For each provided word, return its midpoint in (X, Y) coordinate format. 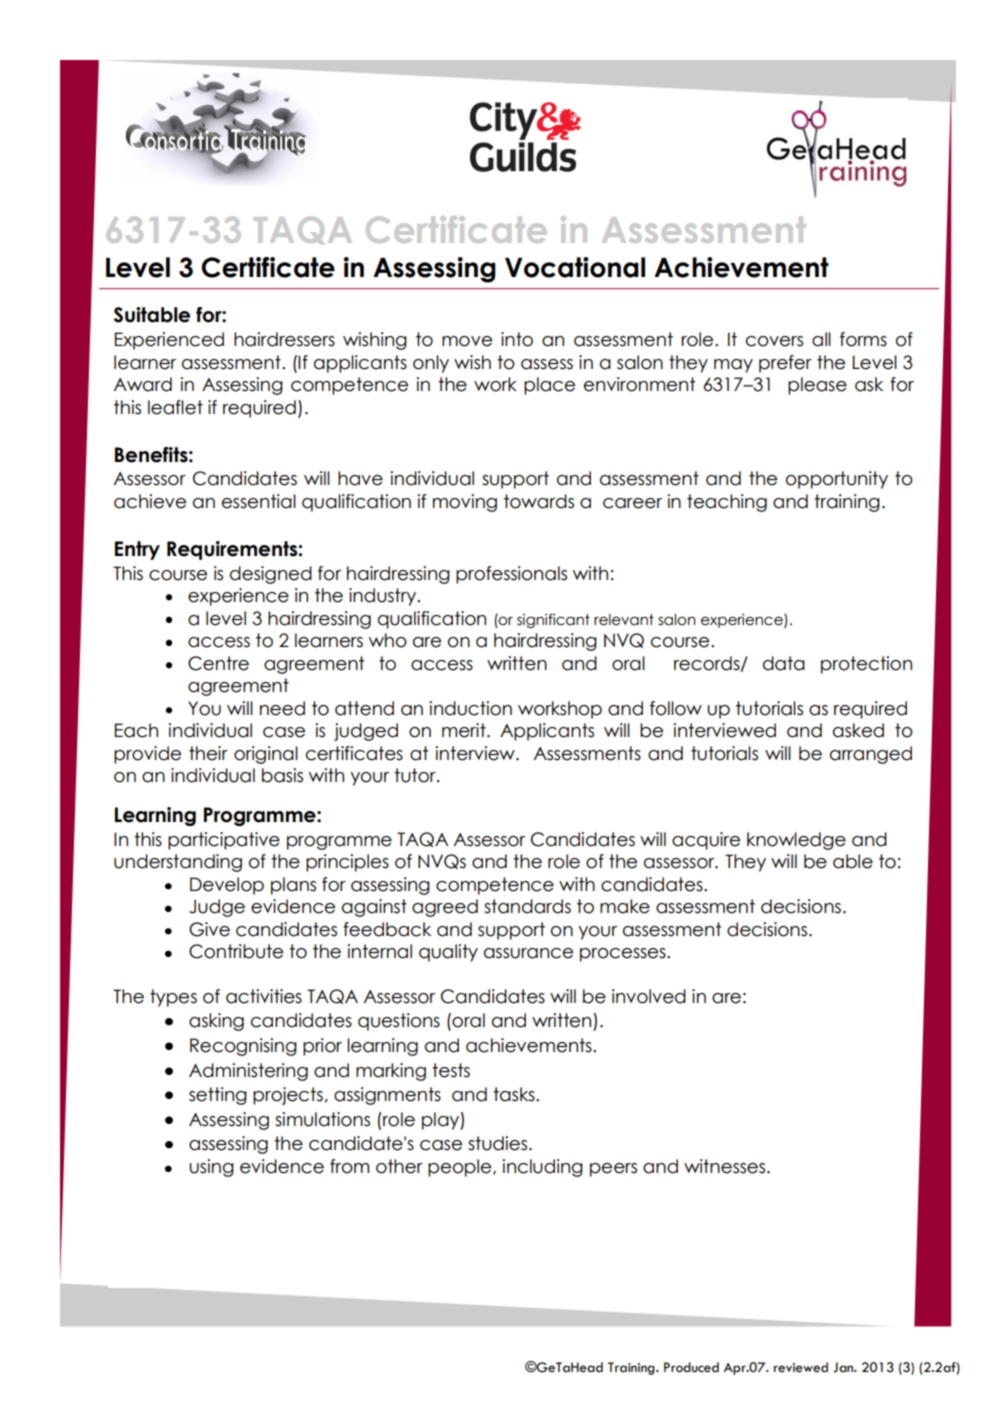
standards (527, 906)
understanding (178, 863)
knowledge (796, 841)
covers (774, 341)
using (211, 1168)
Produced (691, 1367)
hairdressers (284, 339)
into (517, 339)
